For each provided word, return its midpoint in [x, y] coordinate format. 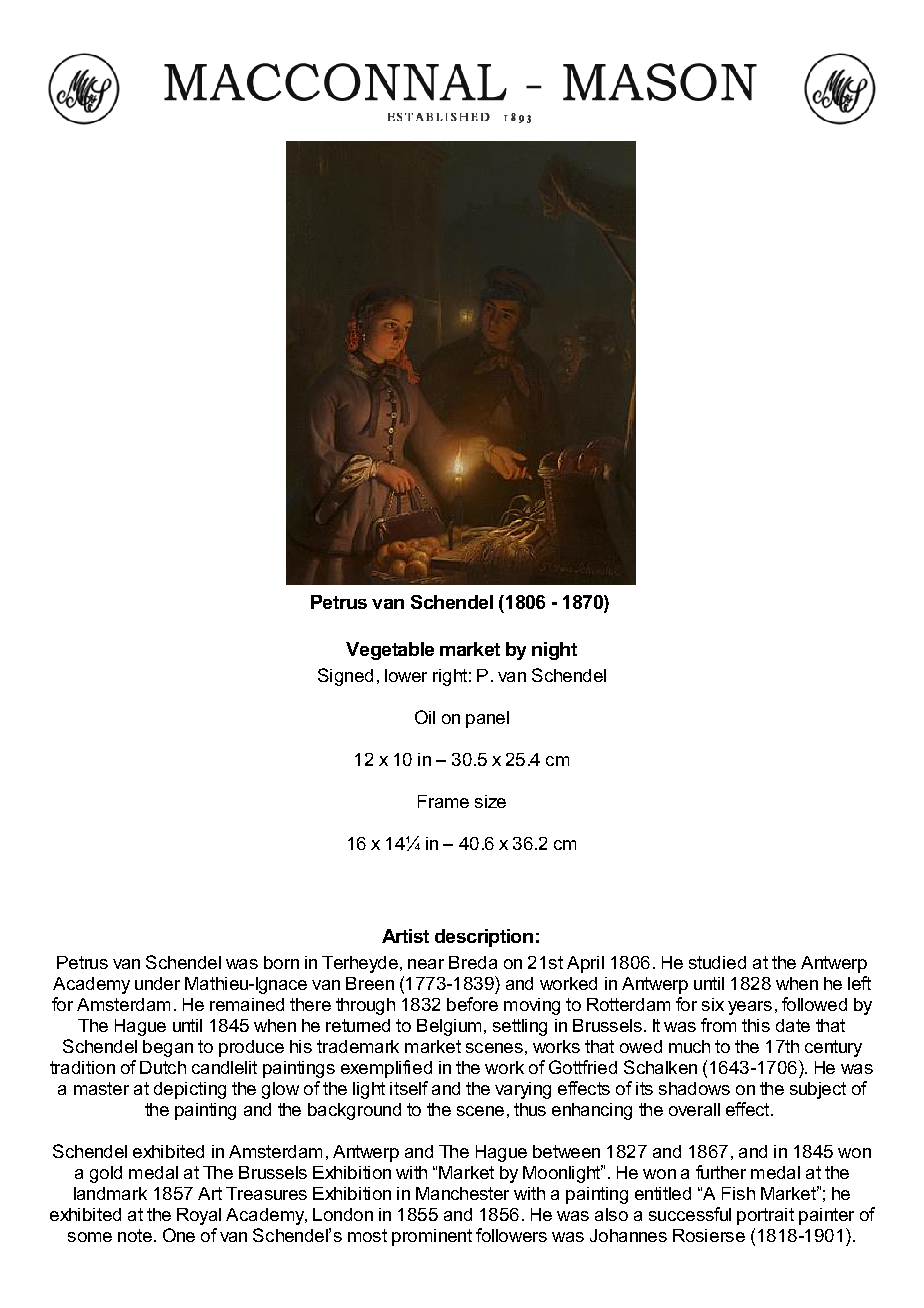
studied [717, 962]
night [554, 651]
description [484, 938]
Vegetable [390, 651]
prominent [432, 1237]
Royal [199, 1216]
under [157, 983]
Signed [345, 677]
